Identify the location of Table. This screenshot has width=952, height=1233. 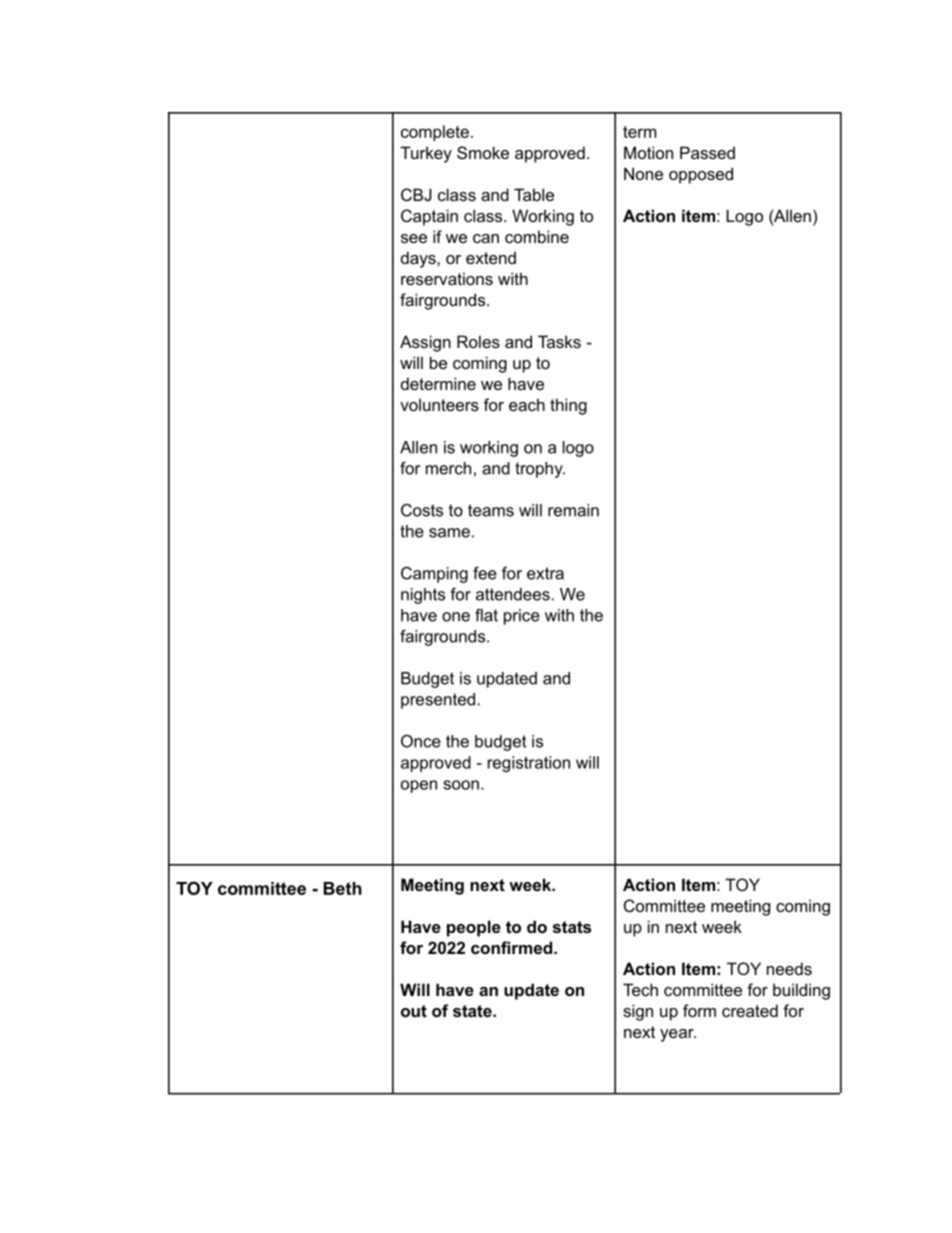
(534, 194).
